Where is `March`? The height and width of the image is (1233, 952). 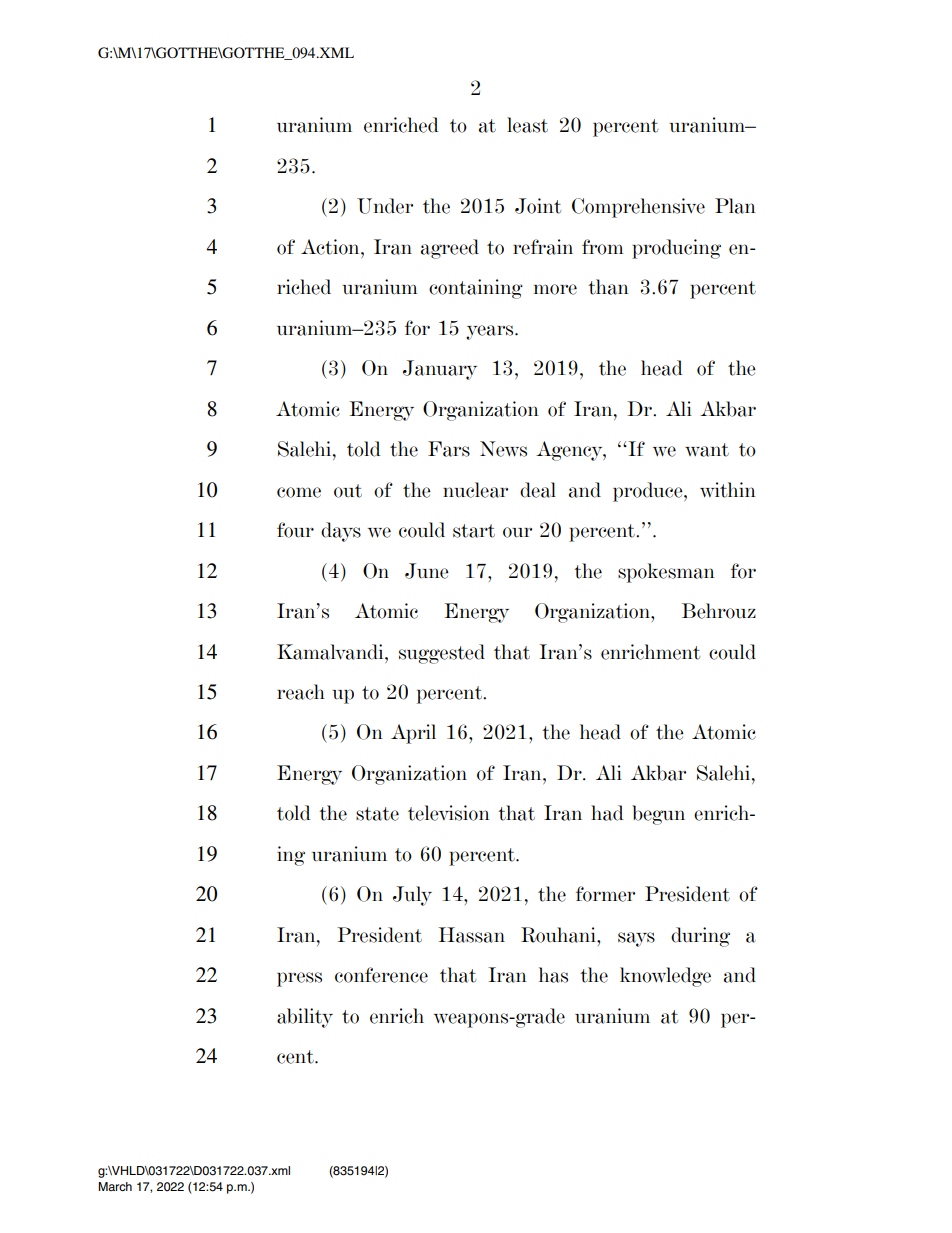 March is located at coordinates (115, 1186).
